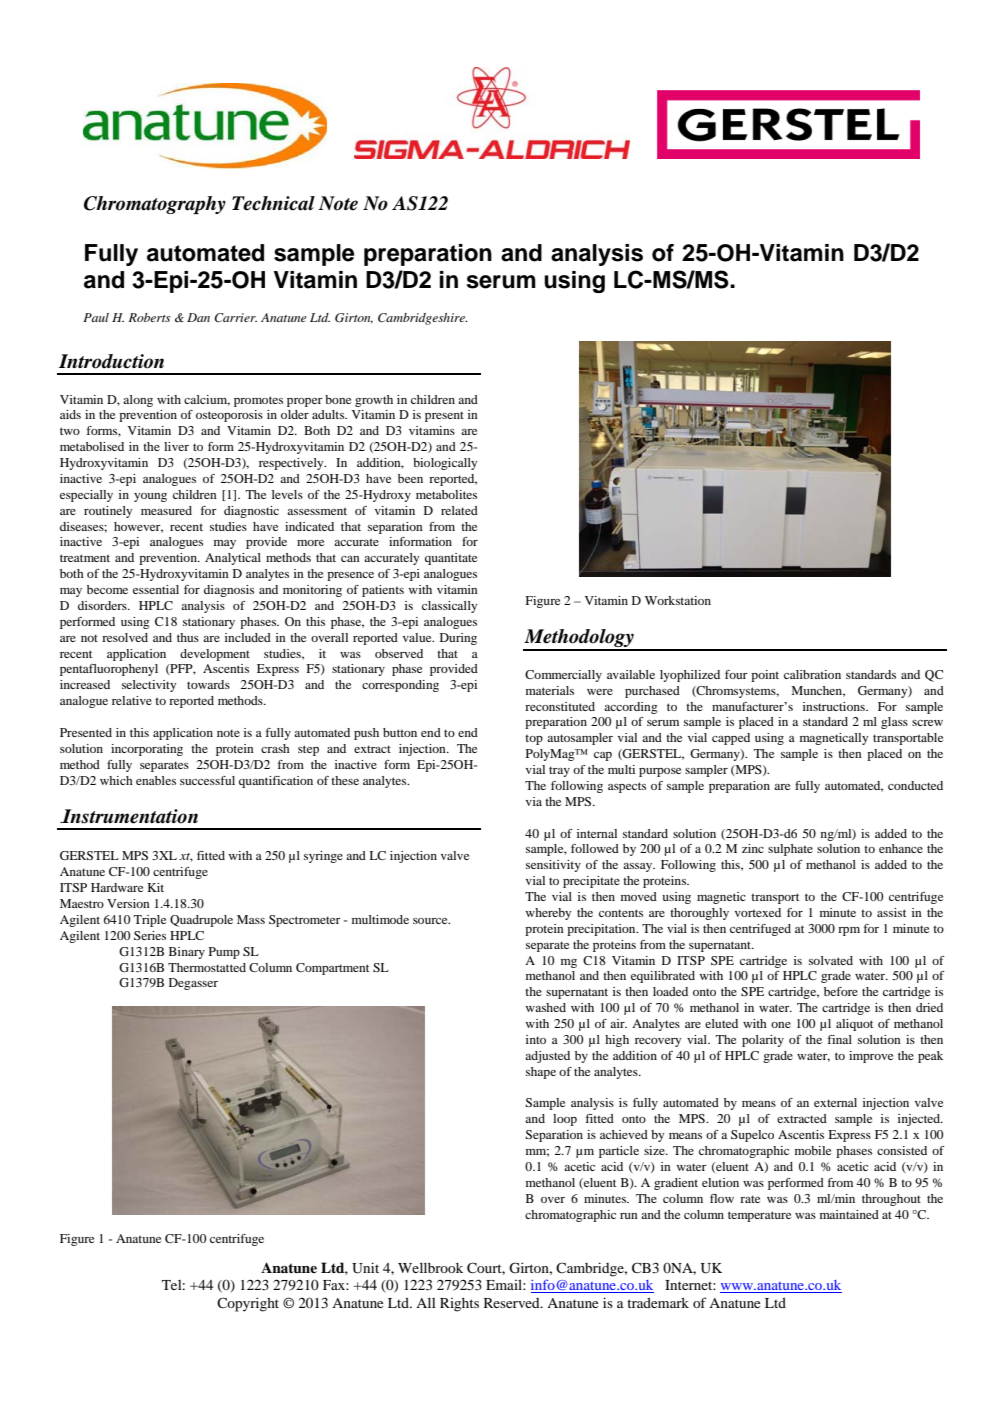 The width and height of the screenshot is (1003, 1419). What do you see at coordinates (545, 1007) in the screenshot?
I see `washed` at bounding box center [545, 1007].
